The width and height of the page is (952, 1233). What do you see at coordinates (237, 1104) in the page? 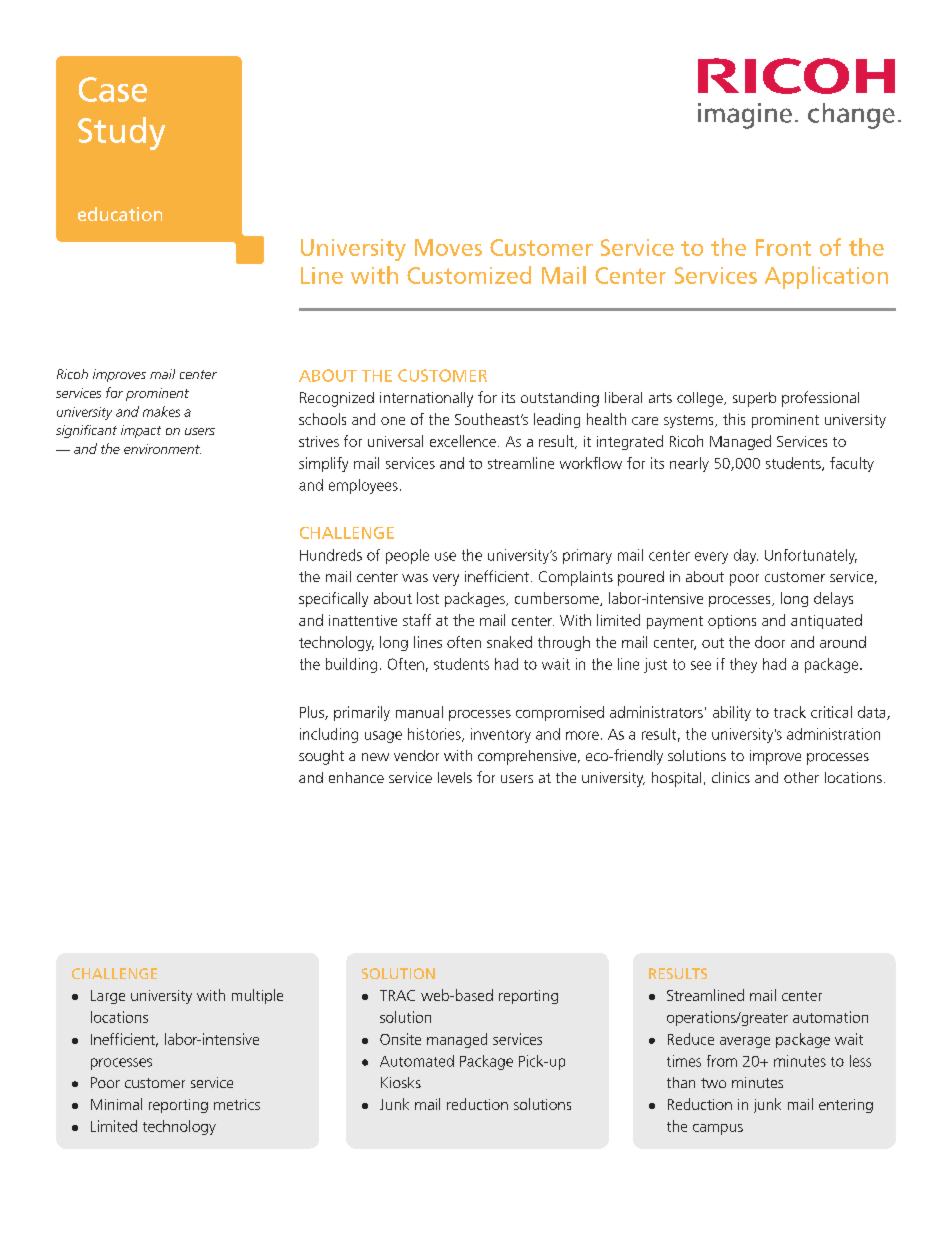
I see `metrics` at bounding box center [237, 1104].
